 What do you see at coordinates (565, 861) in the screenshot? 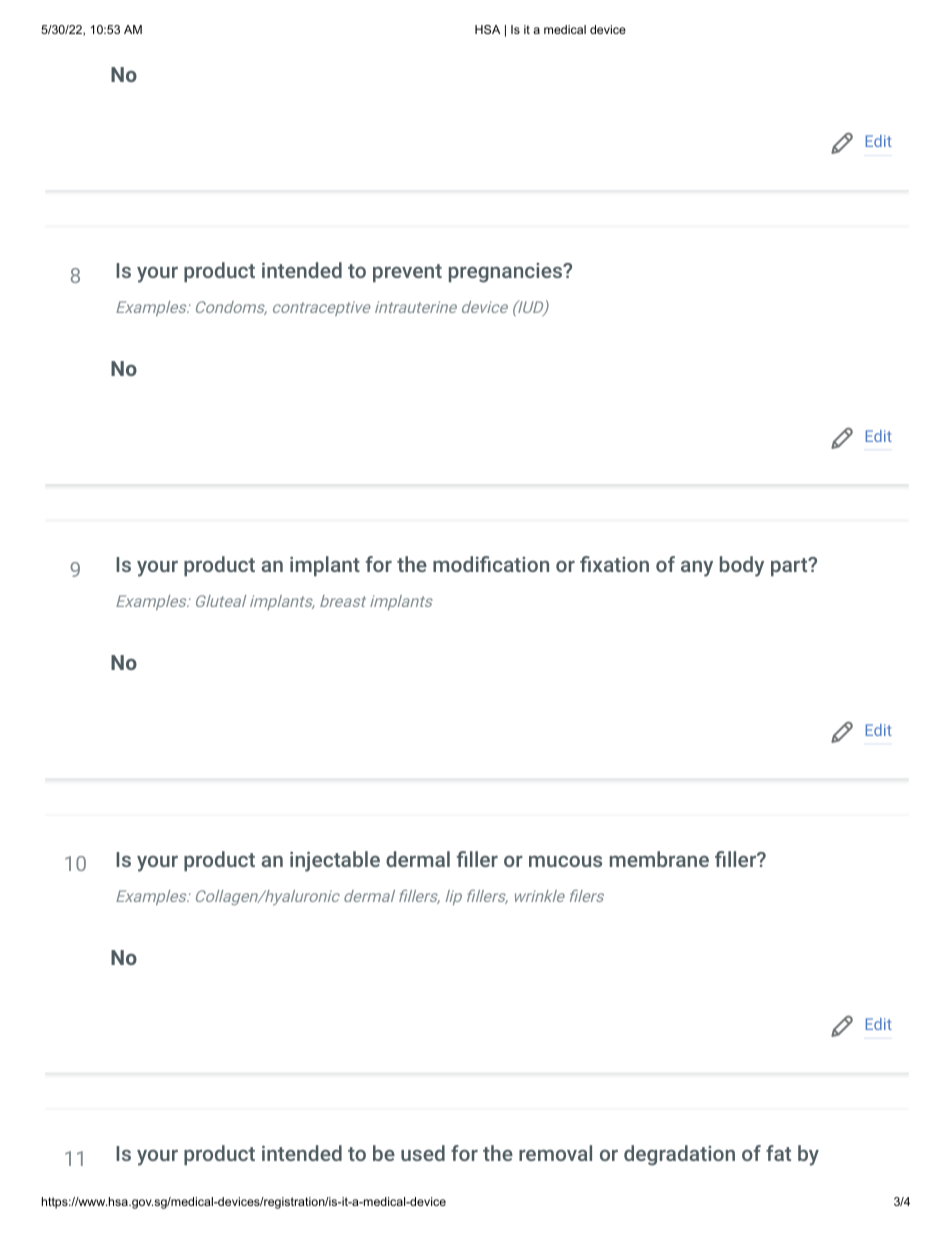
I see `mucous` at bounding box center [565, 861].
